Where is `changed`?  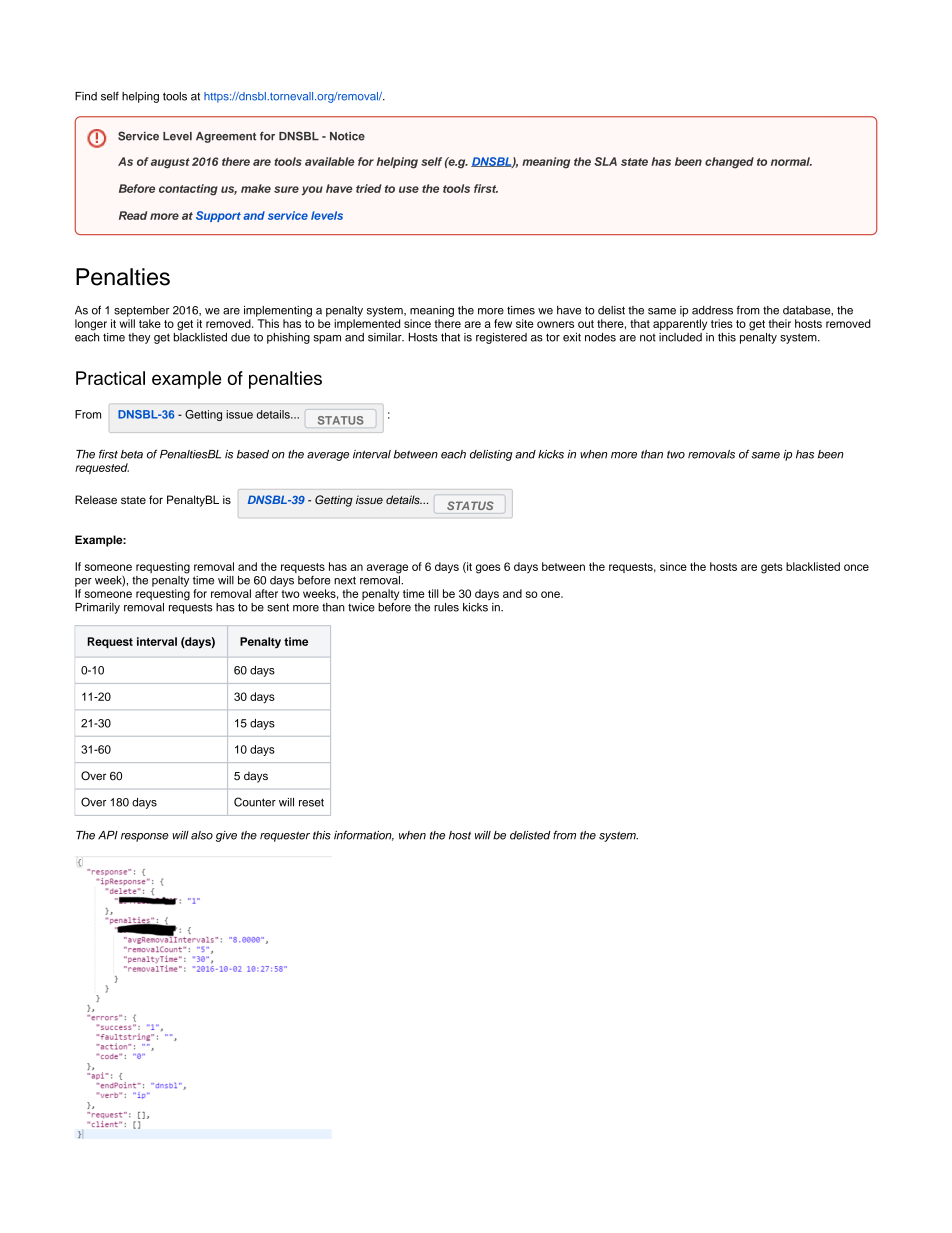
changed is located at coordinates (729, 163).
